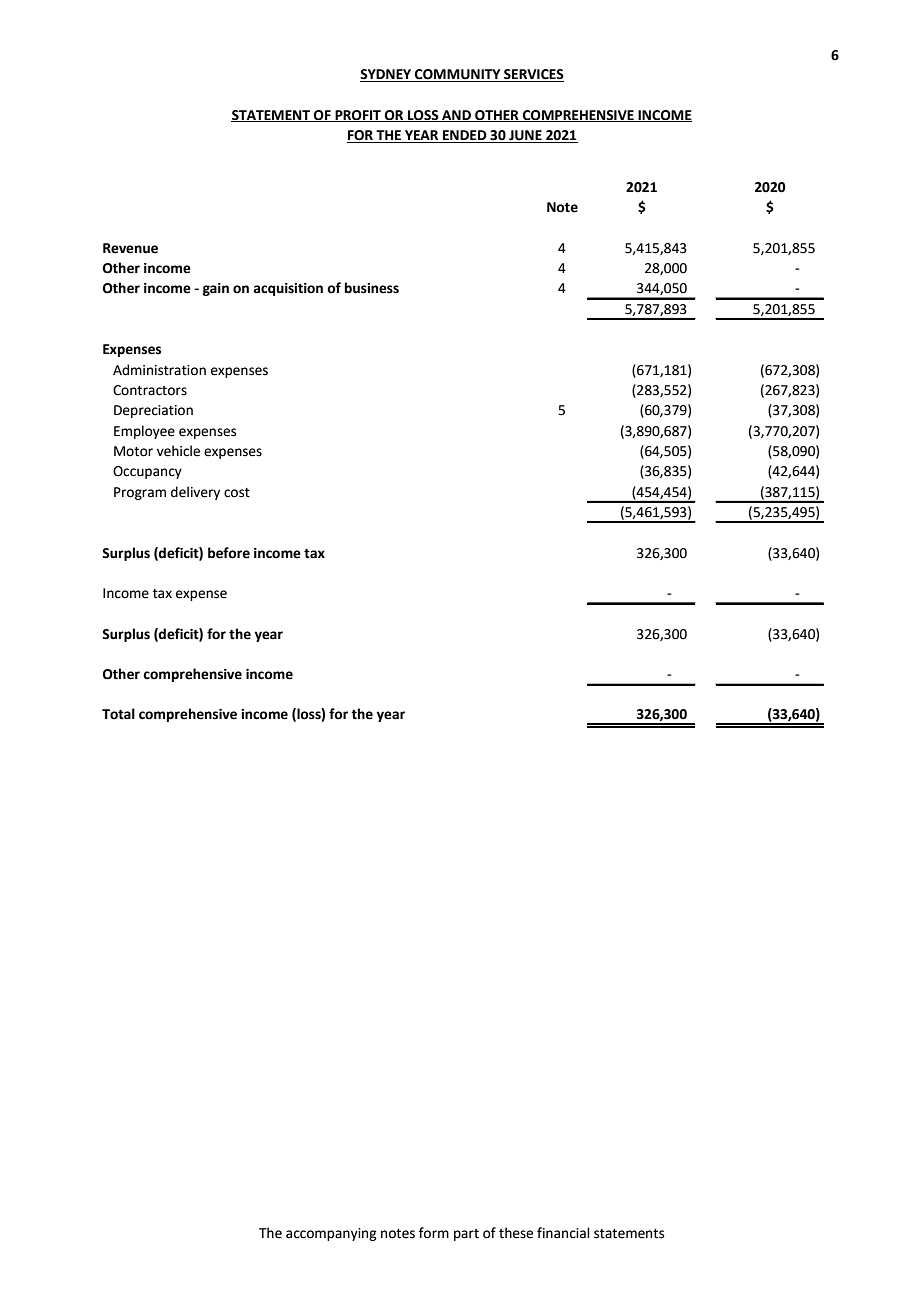 The width and height of the page is (924, 1308). Describe the element at coordinates (331, 1234) in the page. I see `accompanying` at that location.
